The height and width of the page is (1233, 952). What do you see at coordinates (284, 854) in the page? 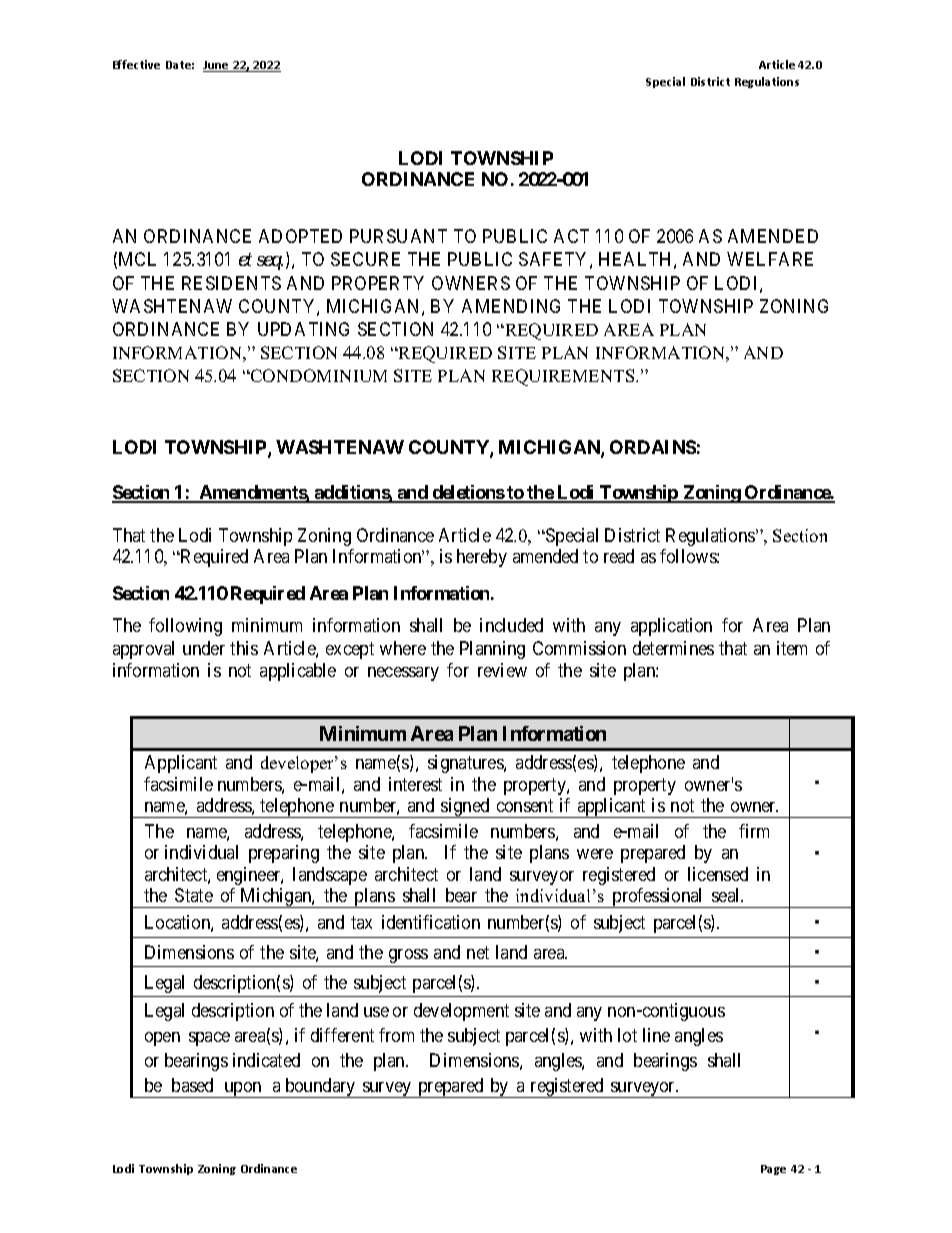
I see `preparing` at bounding box center [284, 854].
